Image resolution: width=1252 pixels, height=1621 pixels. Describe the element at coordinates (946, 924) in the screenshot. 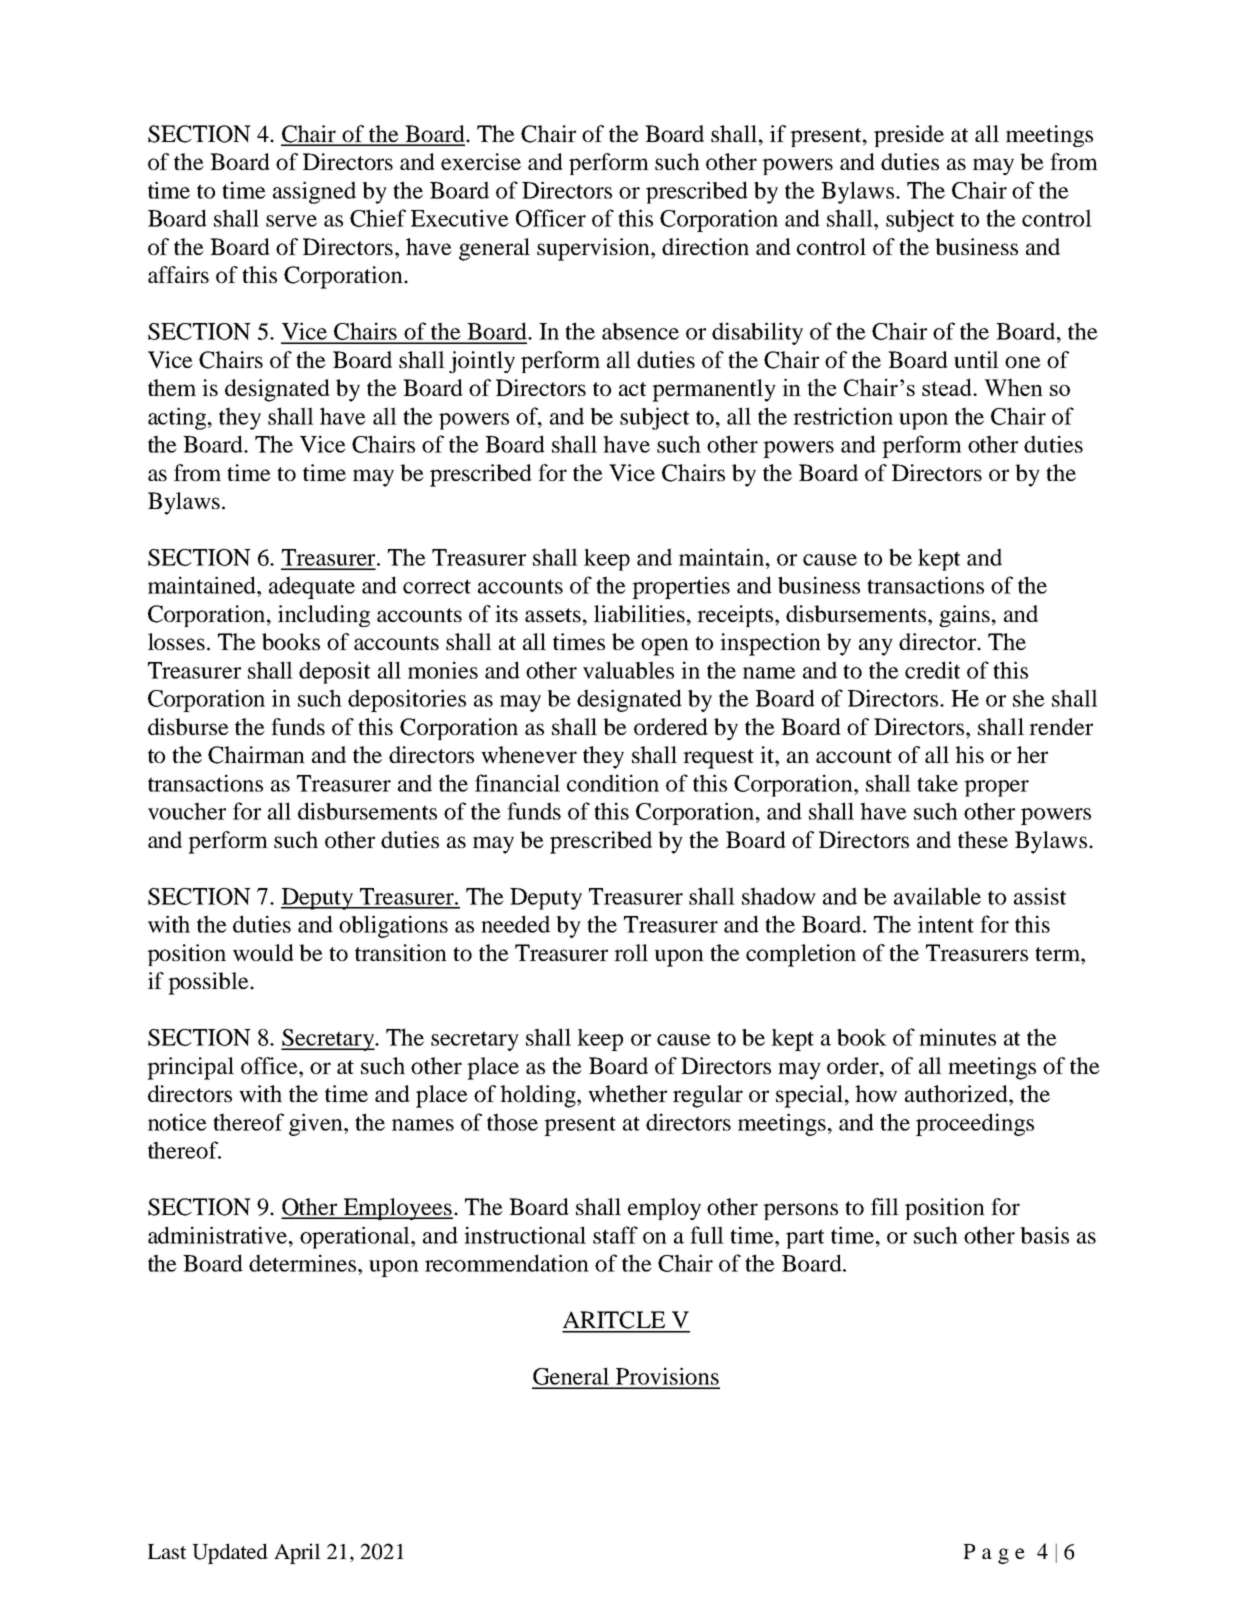

I see `intent` at that location.
